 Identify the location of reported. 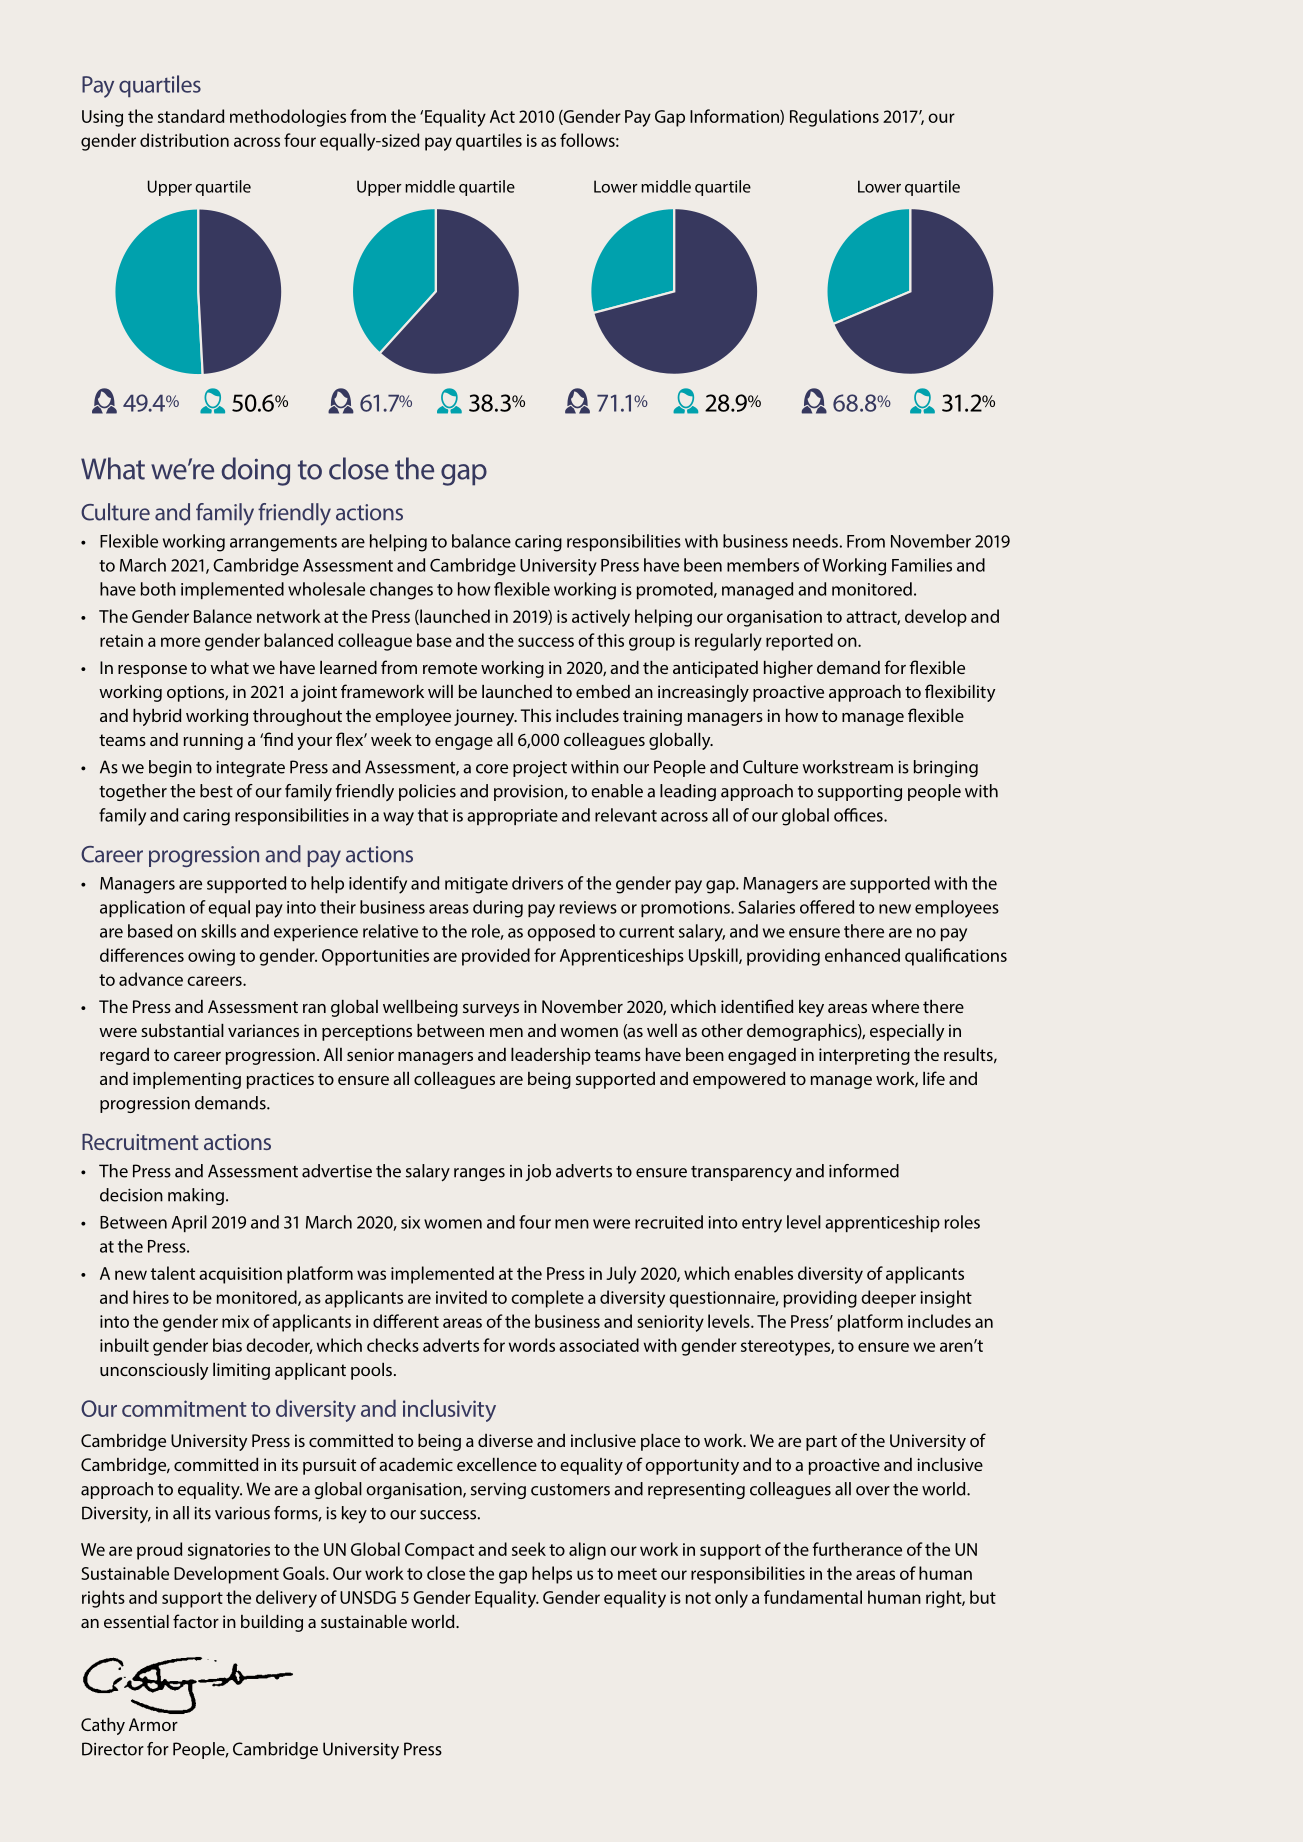
(799, 642).
